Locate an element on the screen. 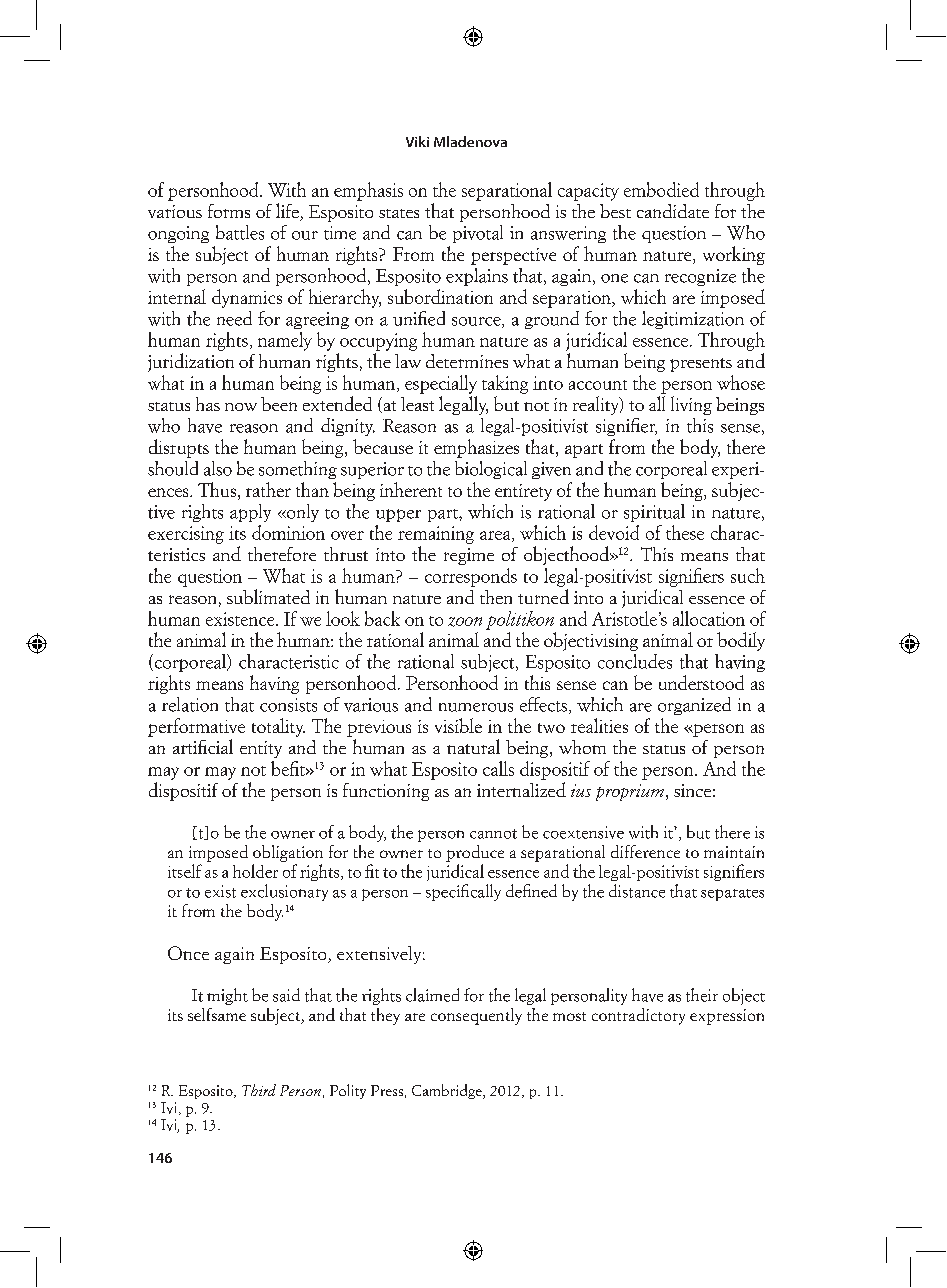 The image size is (947, 1288). apply is located at coordinates (250, 513).
